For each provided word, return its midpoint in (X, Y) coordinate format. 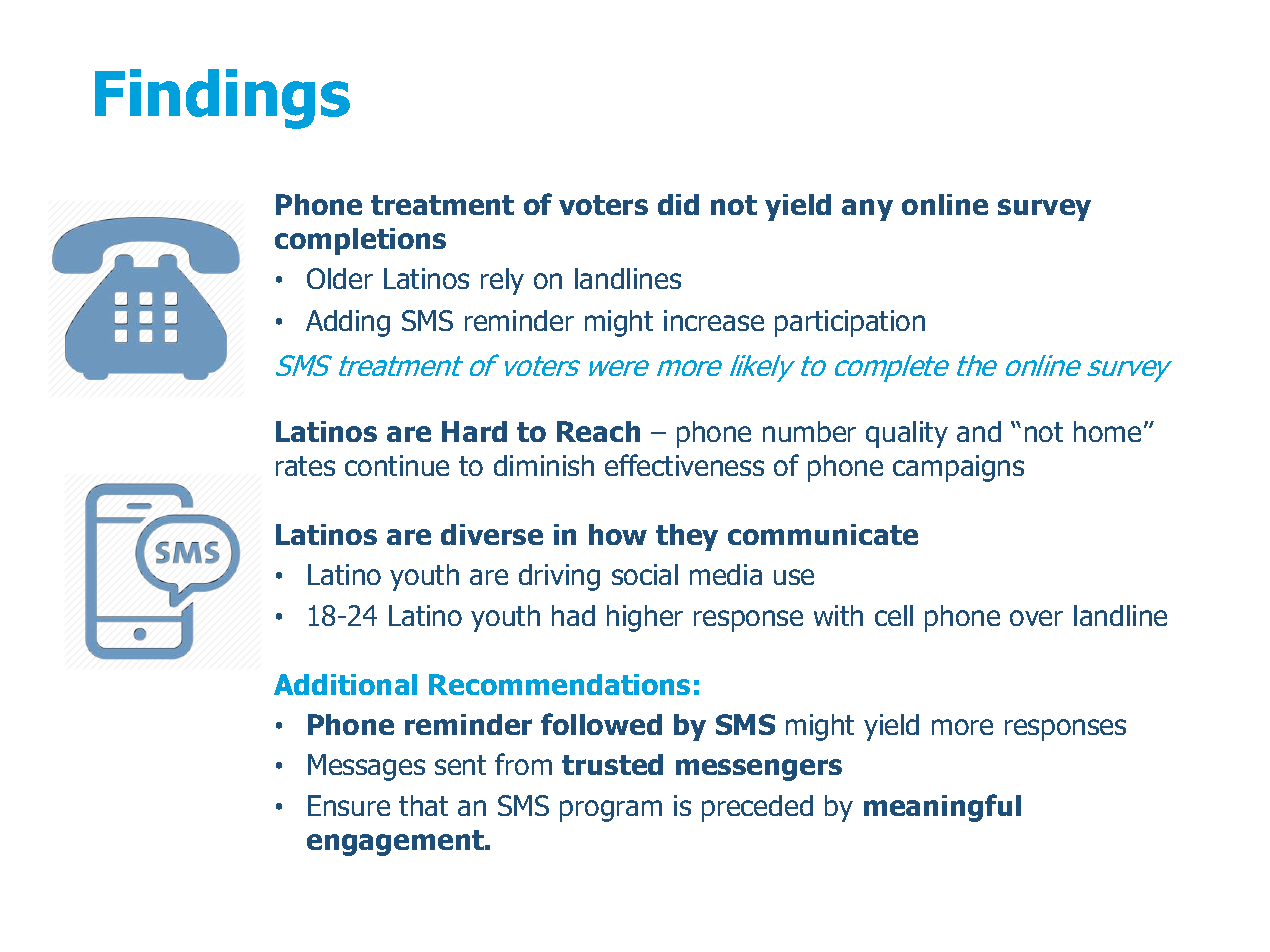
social (645, 574)
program (611, 811)
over (1036, 618)
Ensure (349, 805)
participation (850, 323)
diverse (492, 534)
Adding (348, 323)
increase (714, 320)
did (678, 204)
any (867, 210)
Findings (222, 99)
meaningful (942, 808)
